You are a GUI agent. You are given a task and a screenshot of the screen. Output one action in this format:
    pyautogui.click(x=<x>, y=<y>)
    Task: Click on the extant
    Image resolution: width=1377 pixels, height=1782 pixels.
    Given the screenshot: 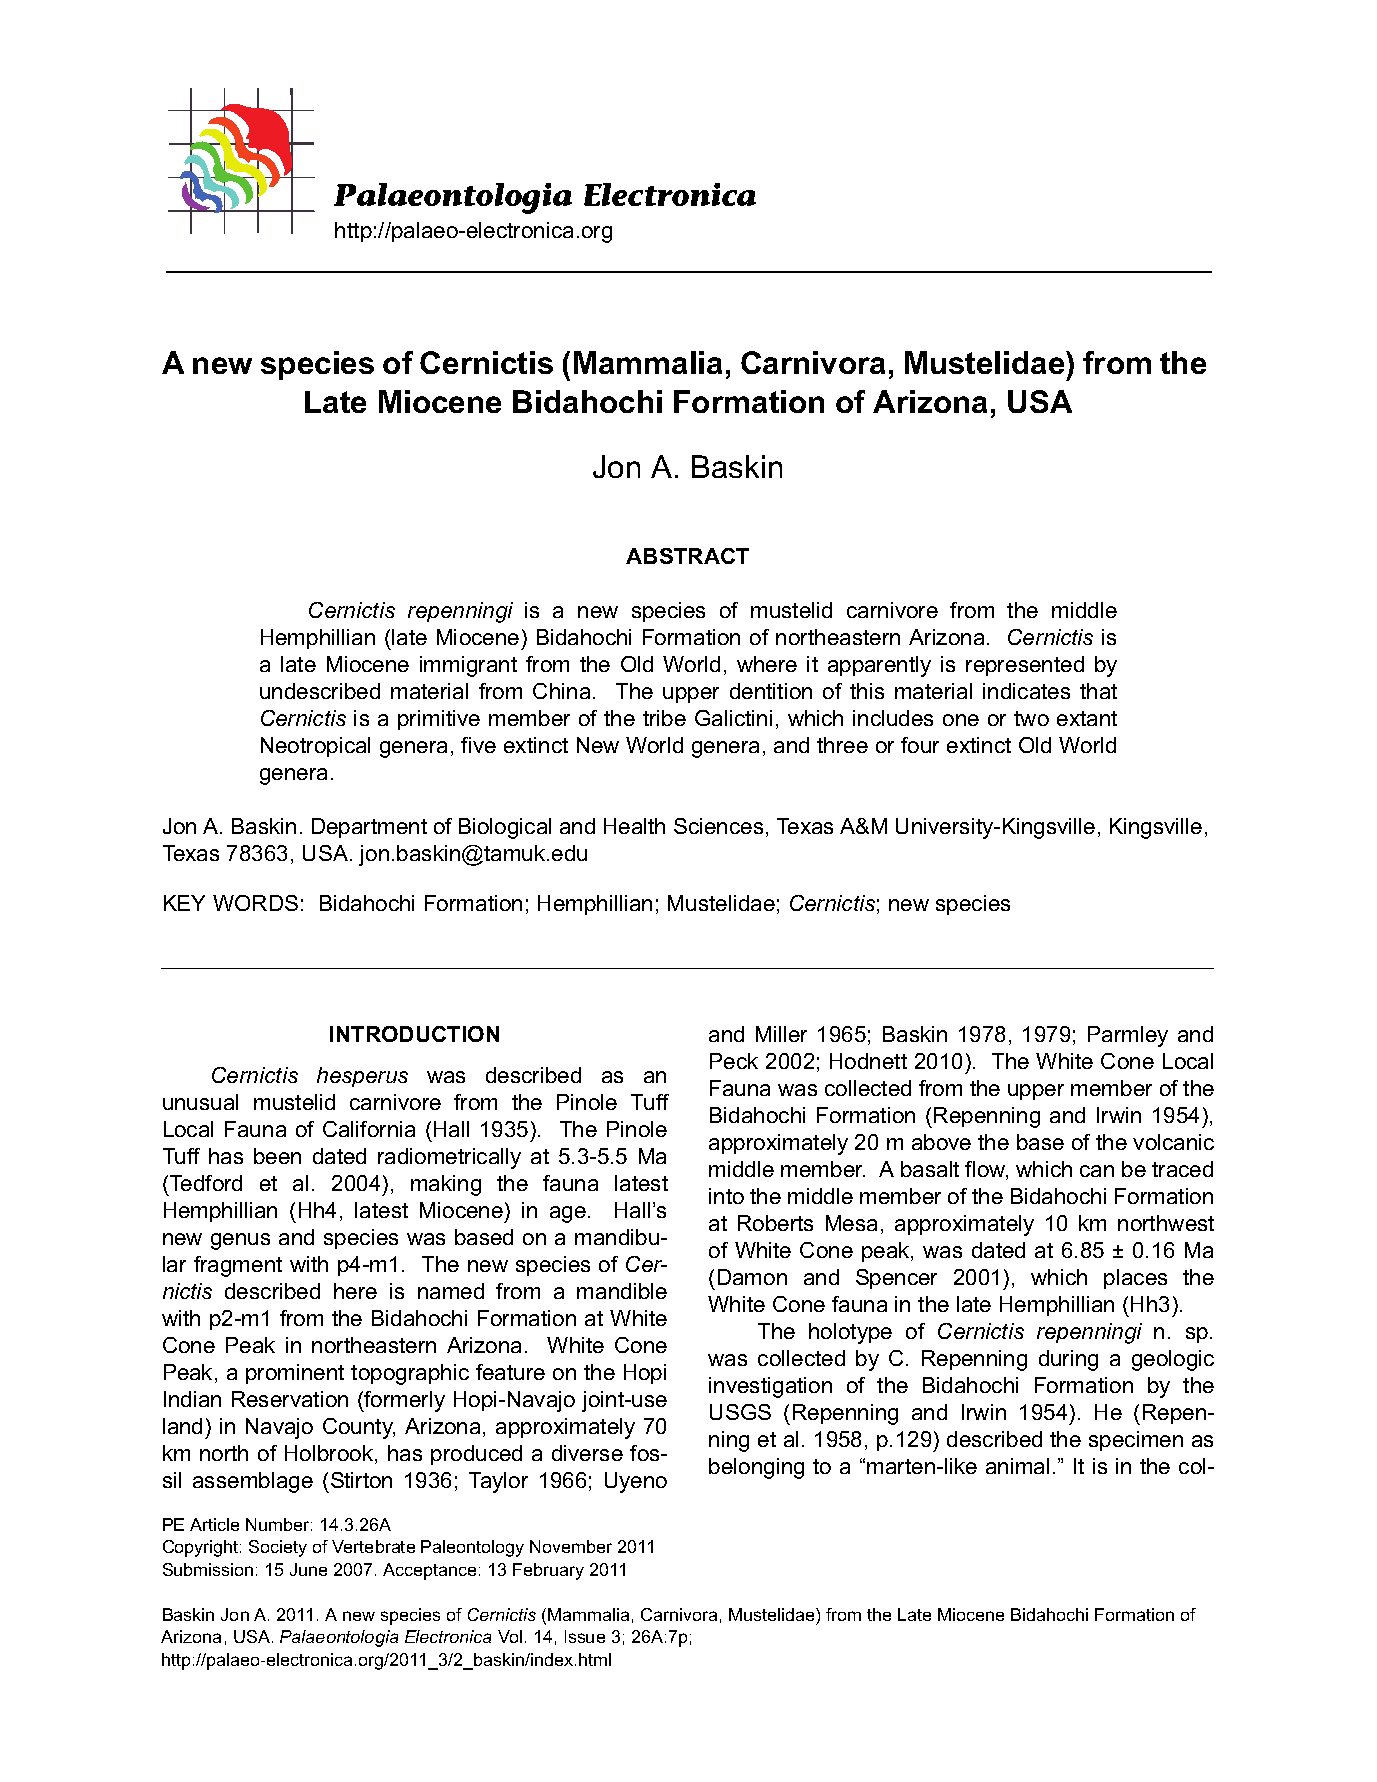 What is the action you would take?
    pyautogui.click(x=1087, y=718)
